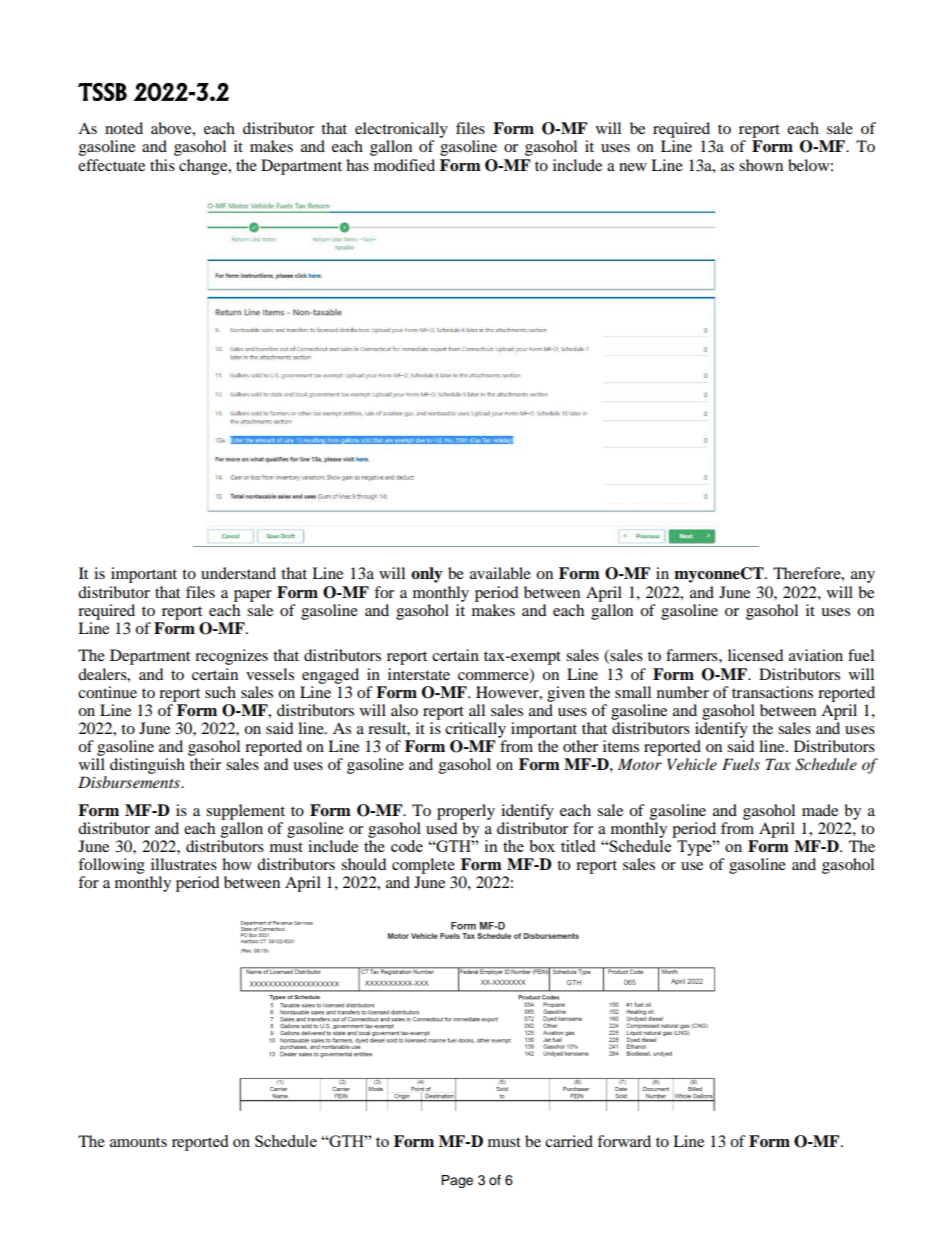 The height and width of the screenshot is (1233, 952). I want to click on any, so click(863, 577).
